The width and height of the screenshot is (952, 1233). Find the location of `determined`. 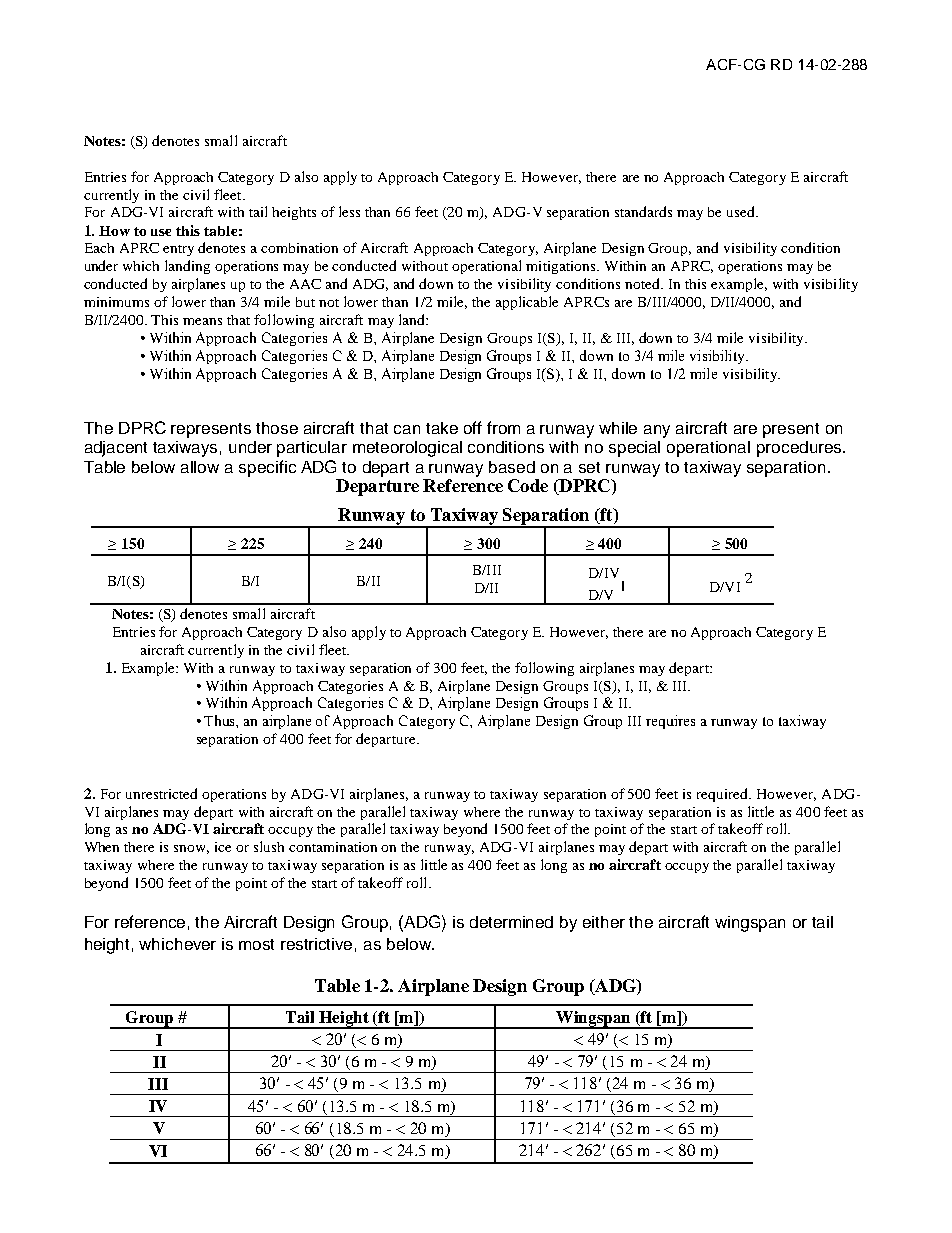

determined is located at coordinates (511, 922).
